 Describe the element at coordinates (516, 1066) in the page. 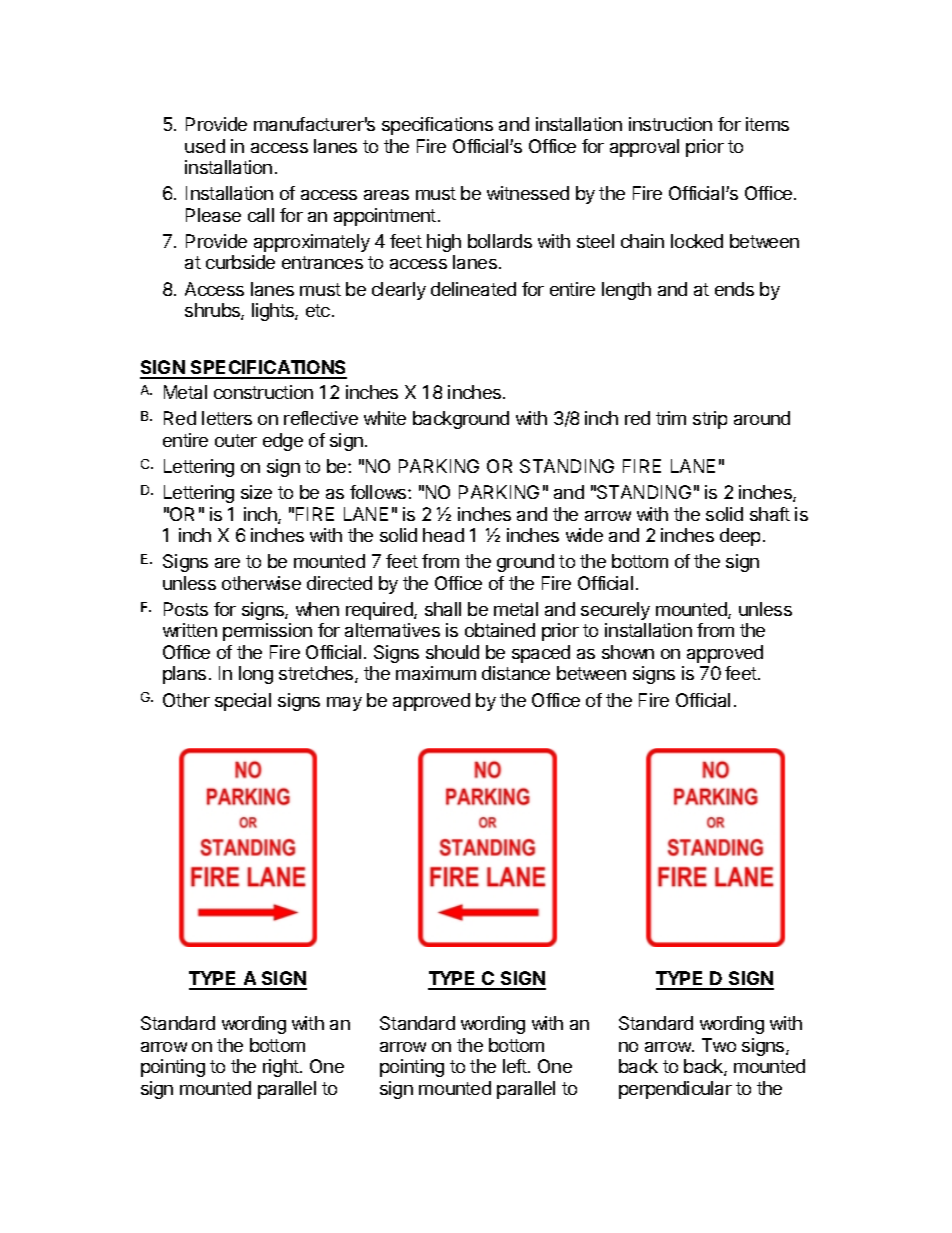

I see `left` at that location.
